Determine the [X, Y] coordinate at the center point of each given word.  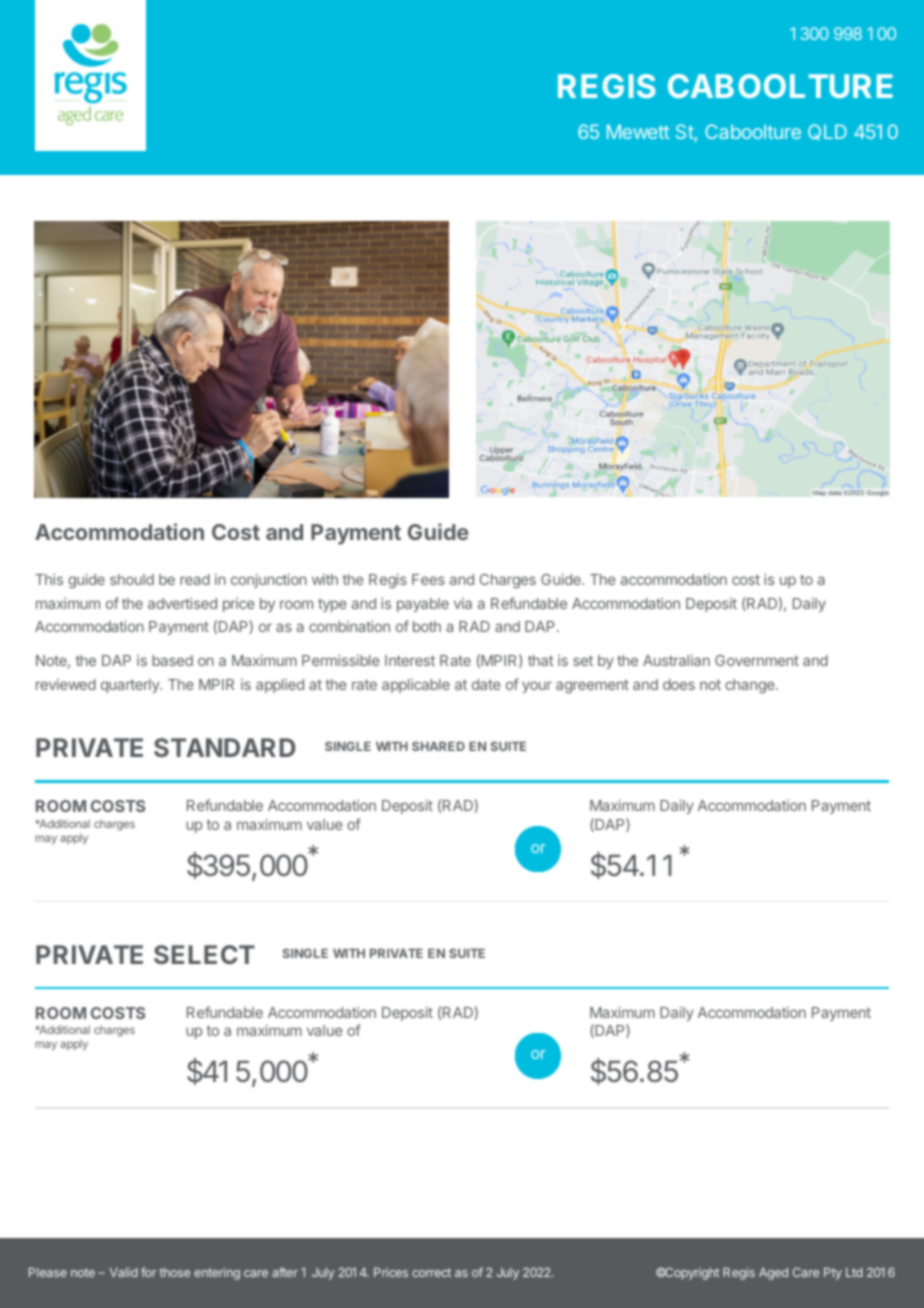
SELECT [204, 954]
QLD [827, 132]
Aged [773, 1274]
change [751, 686]
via [463, 603]
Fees [428, 579]
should [132, 579]
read [195, 579]
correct [431, 1272]
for [148, 1272]
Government [757, 660]
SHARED [438, 746]
